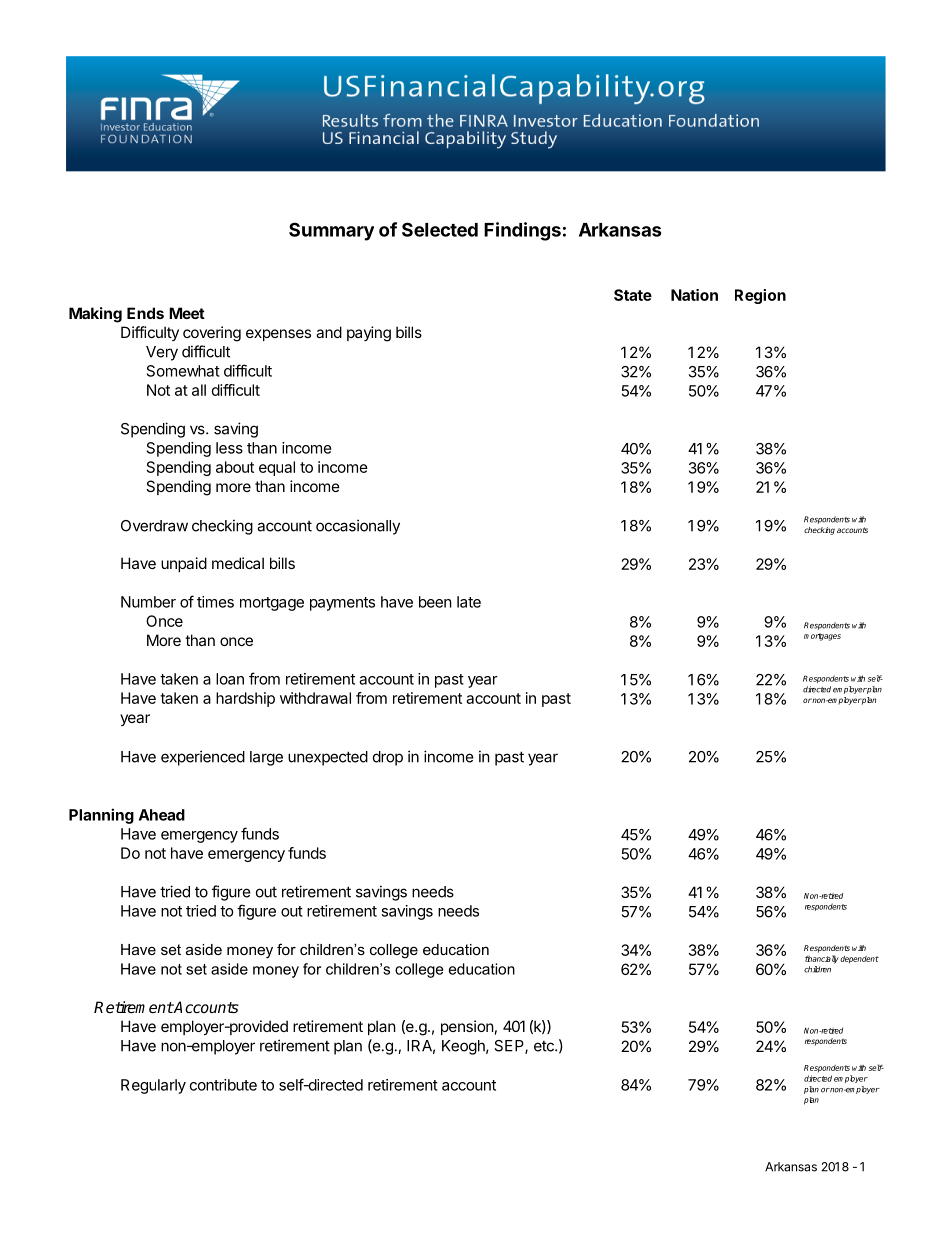 The width and height of the screenshot is (952, 1233). I want to click on been, so click(435, 602).
